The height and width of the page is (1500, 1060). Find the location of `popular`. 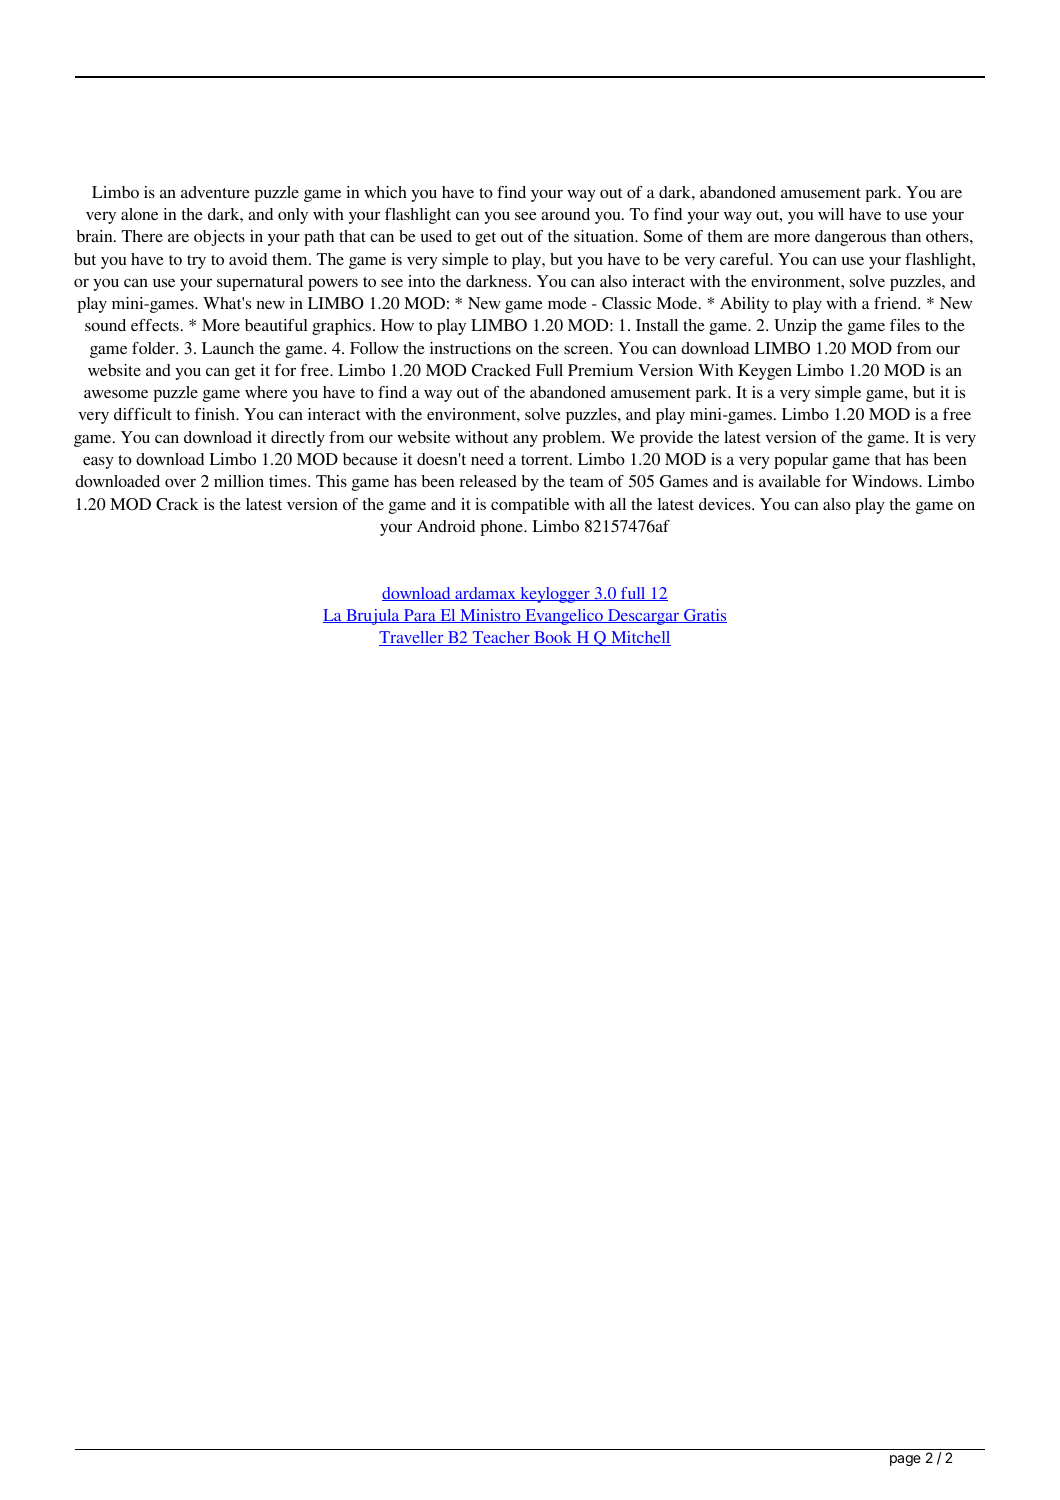

popular is located at coordinates (801, 461).
